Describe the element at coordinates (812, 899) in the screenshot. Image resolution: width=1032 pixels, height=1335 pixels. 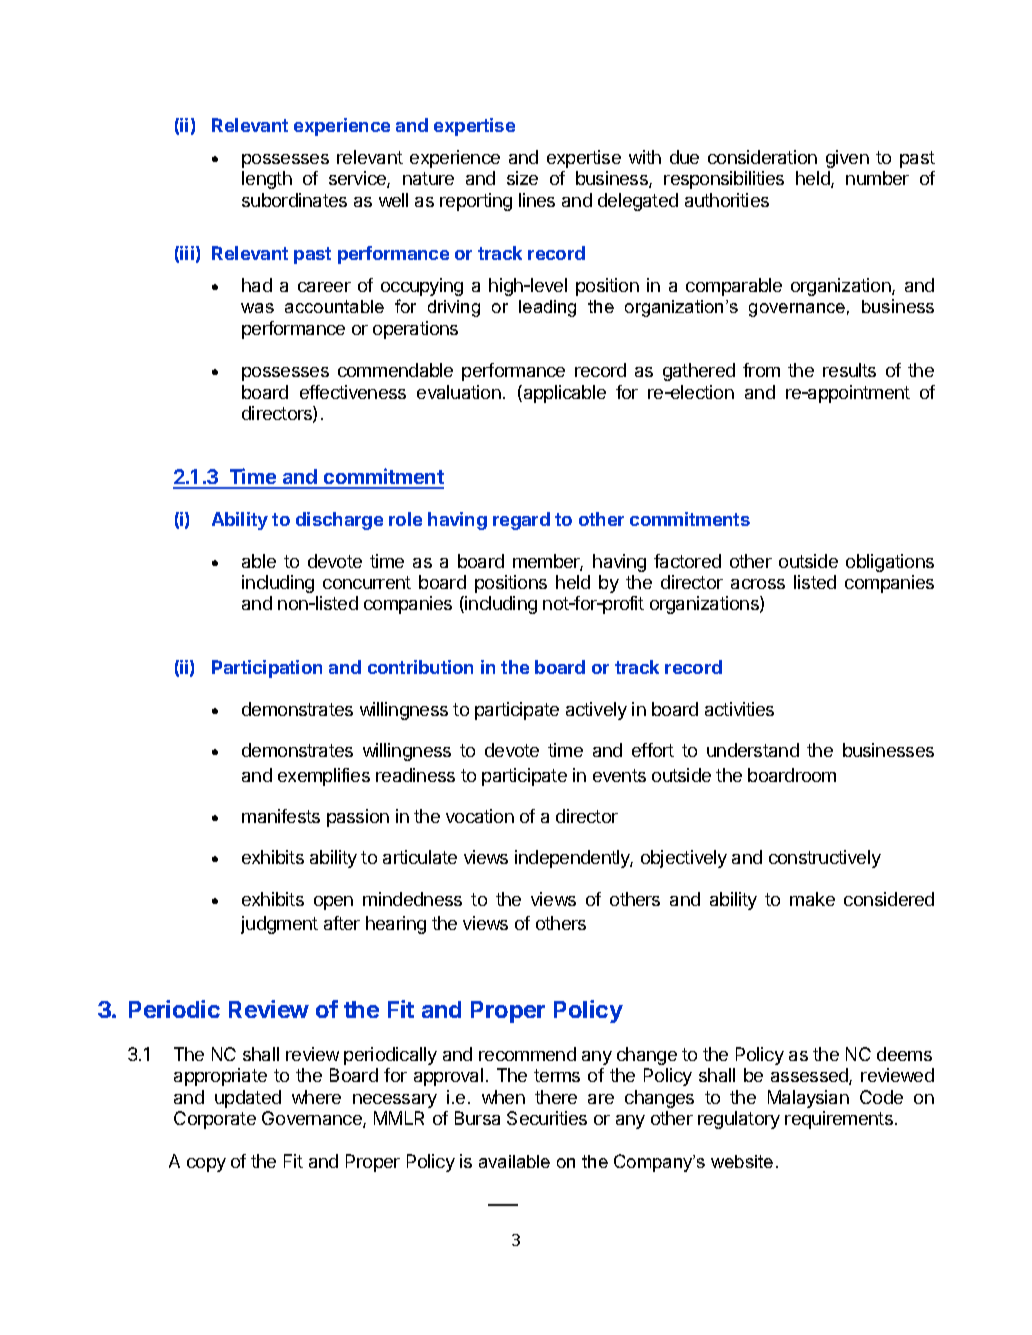
I see `make` at that location.
